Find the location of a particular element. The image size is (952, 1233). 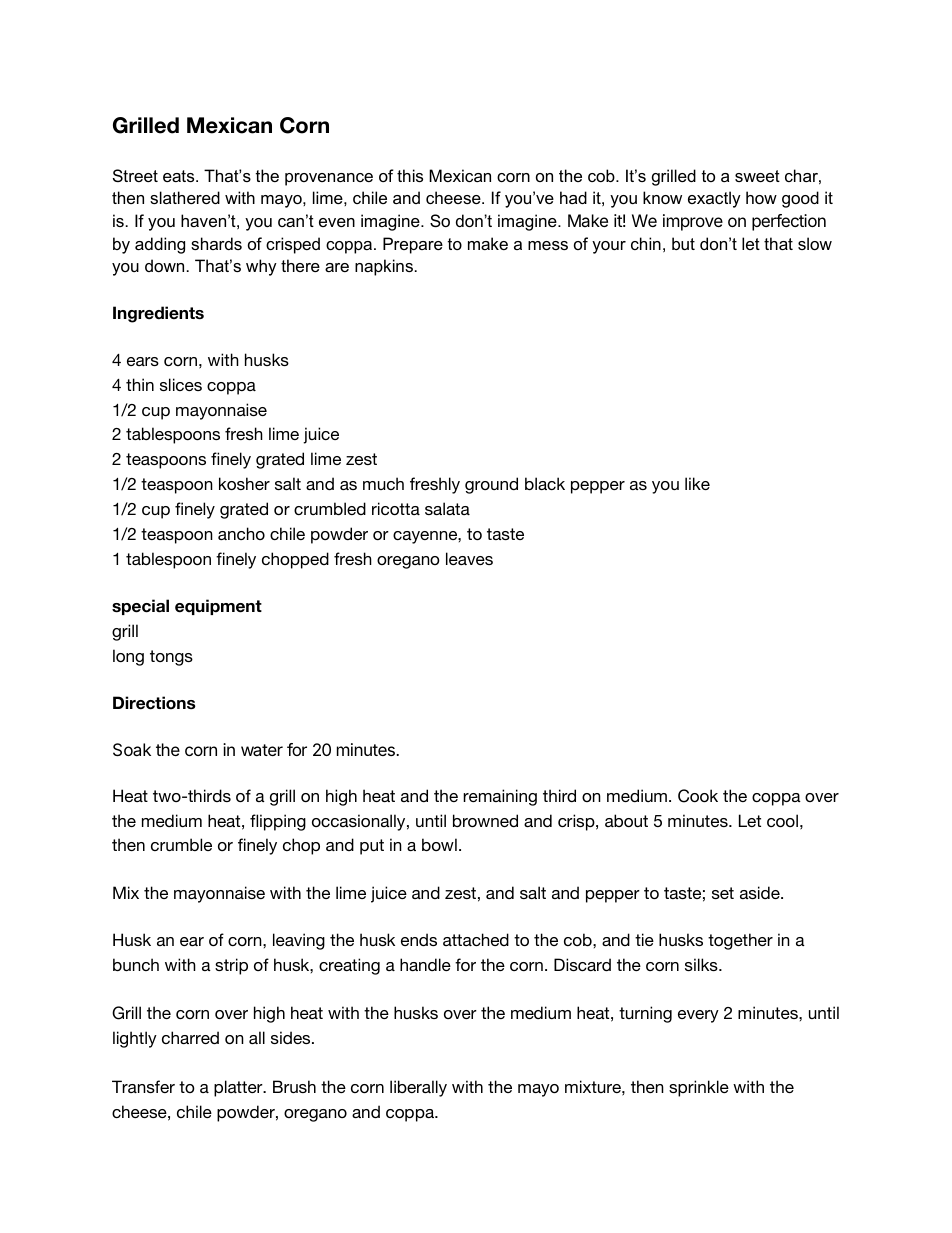

ancho is located at coordinates (241, 533).
